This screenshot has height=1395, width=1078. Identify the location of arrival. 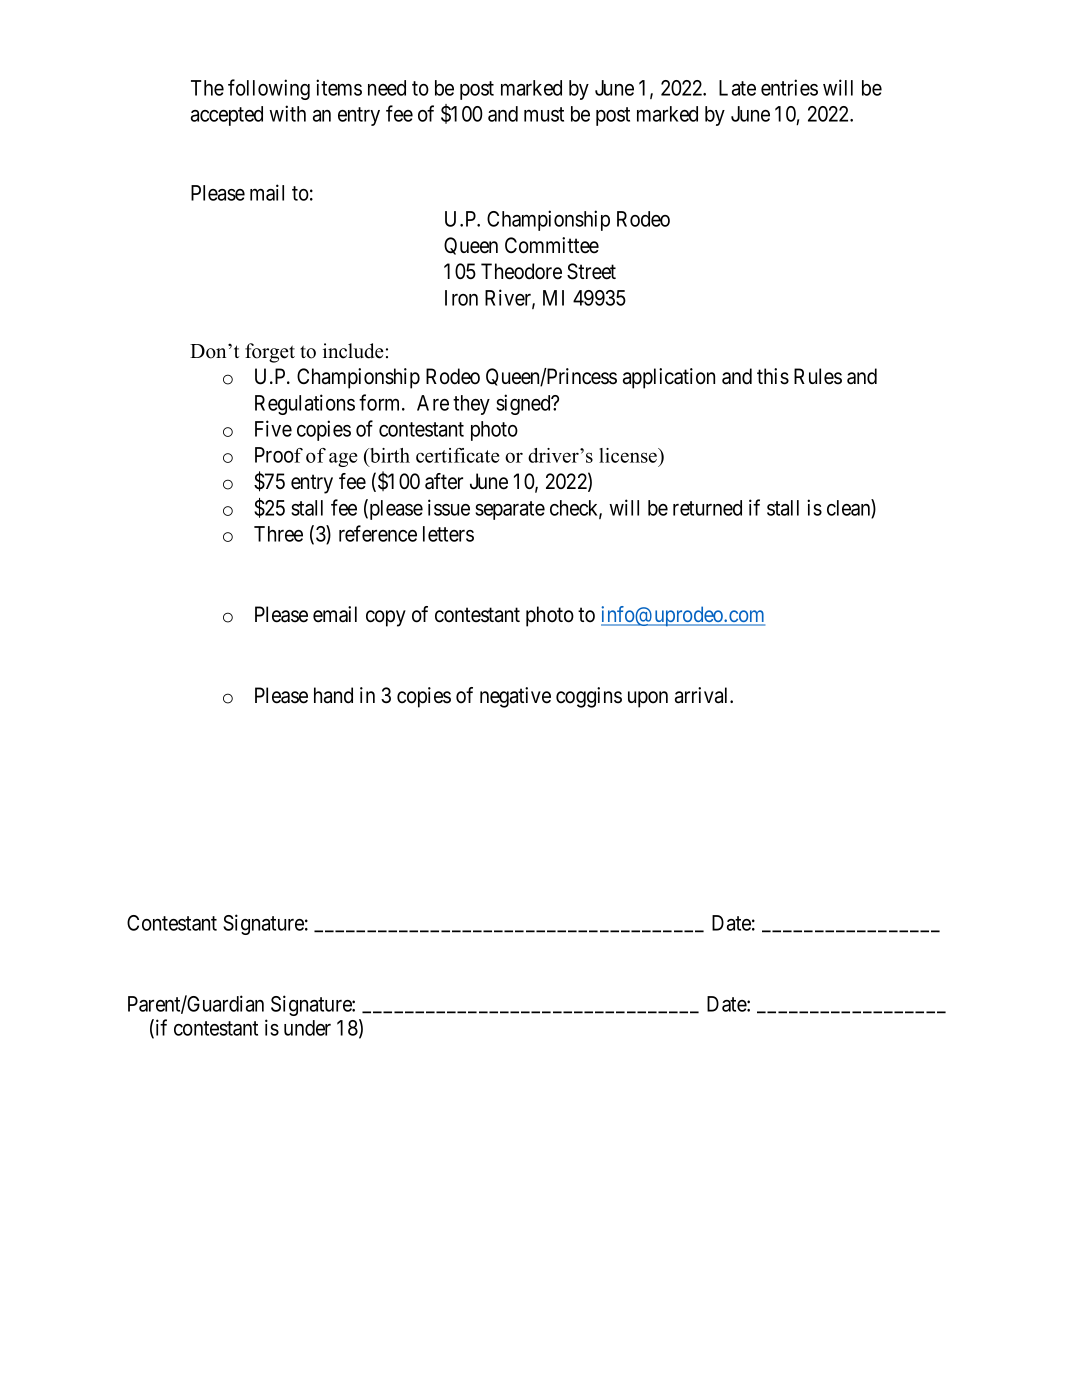
(703, 695).
